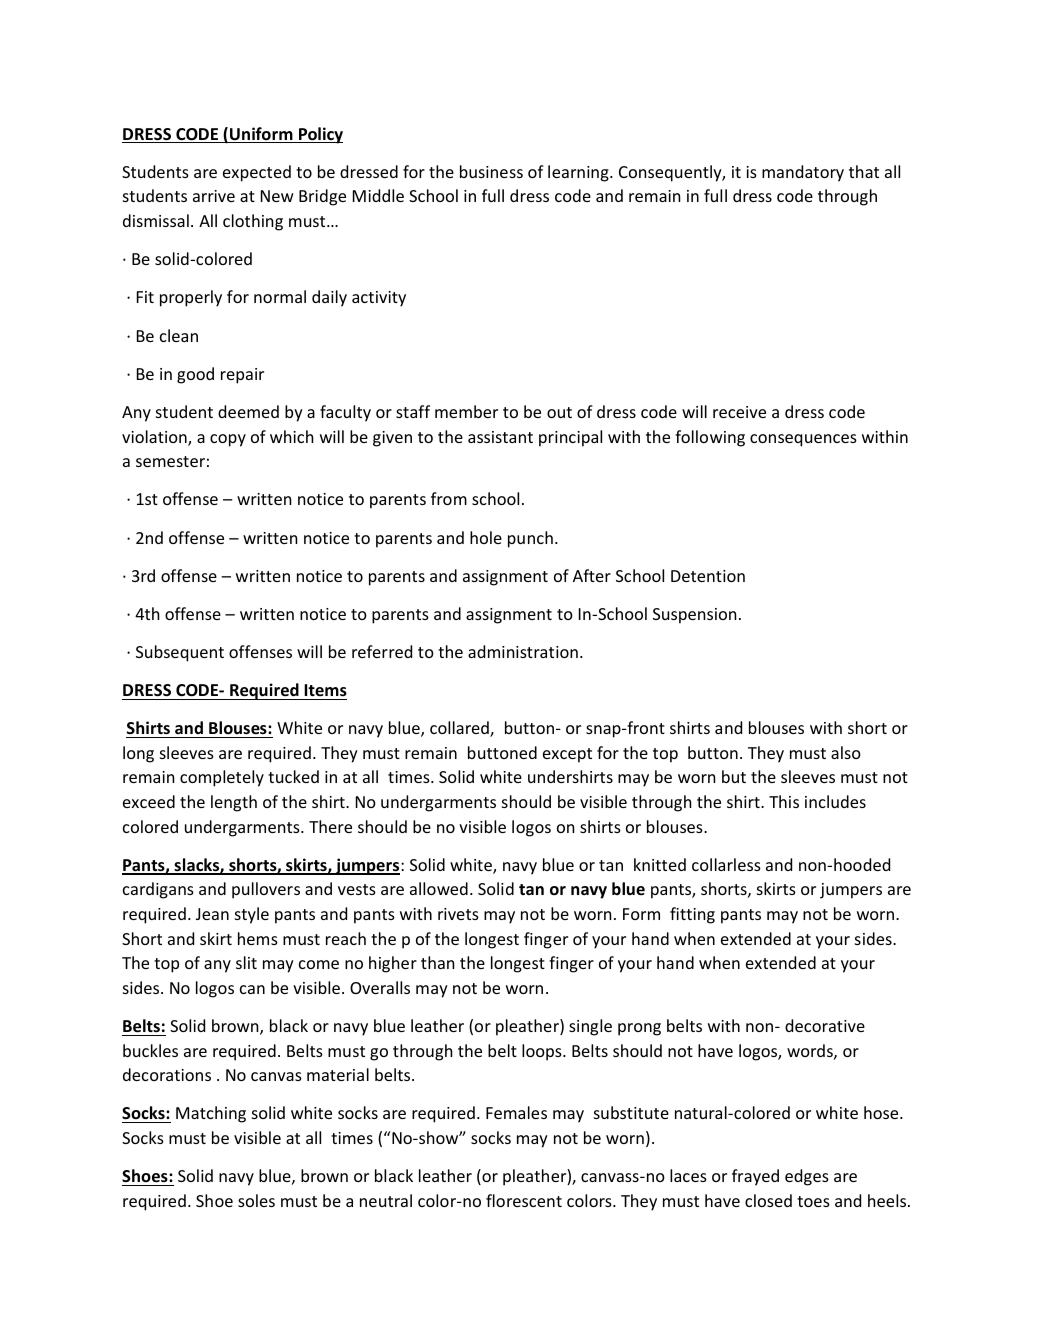  I want to click on expected, so click(257, 173).
